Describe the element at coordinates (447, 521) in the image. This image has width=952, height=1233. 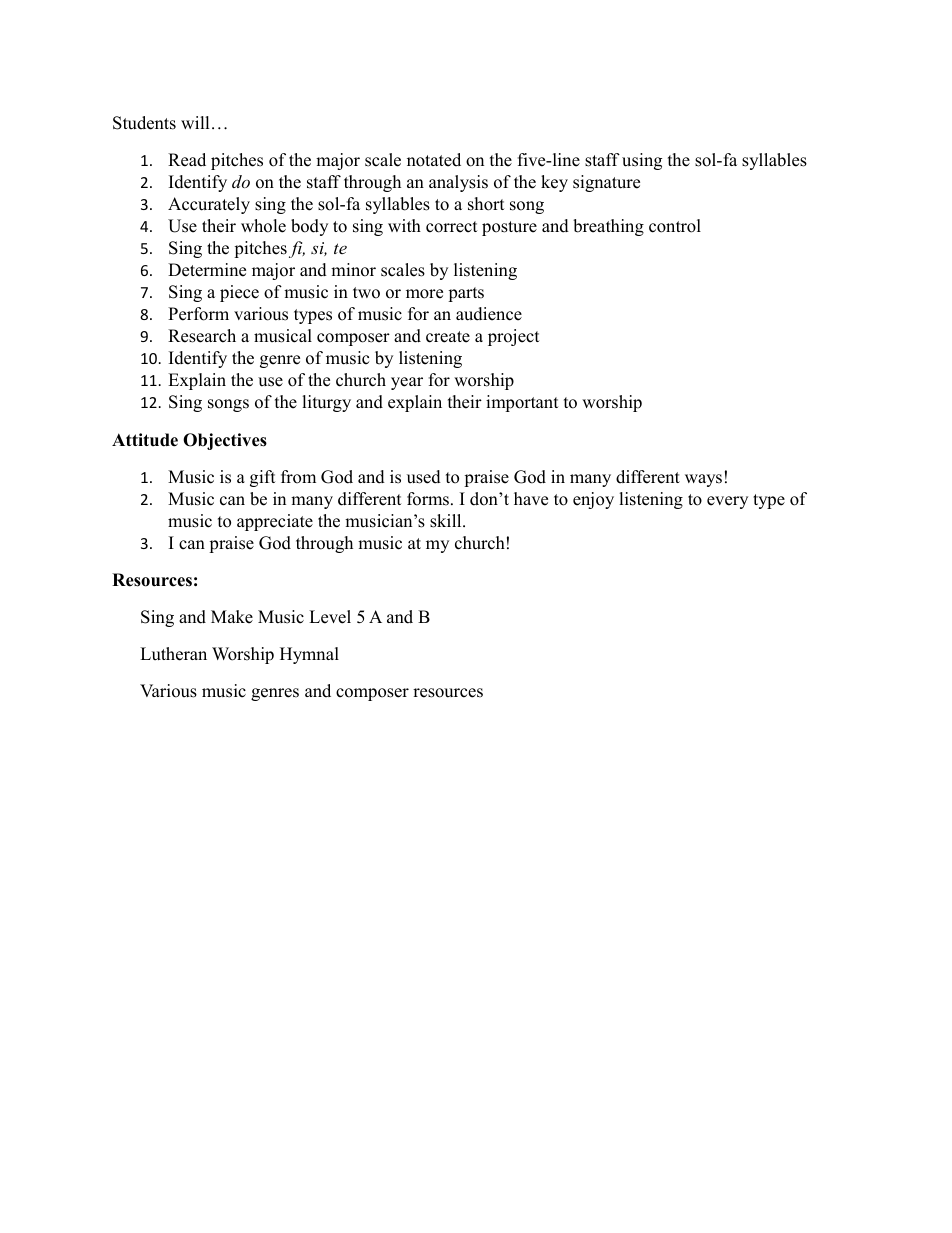
I see `skill` at that location.
